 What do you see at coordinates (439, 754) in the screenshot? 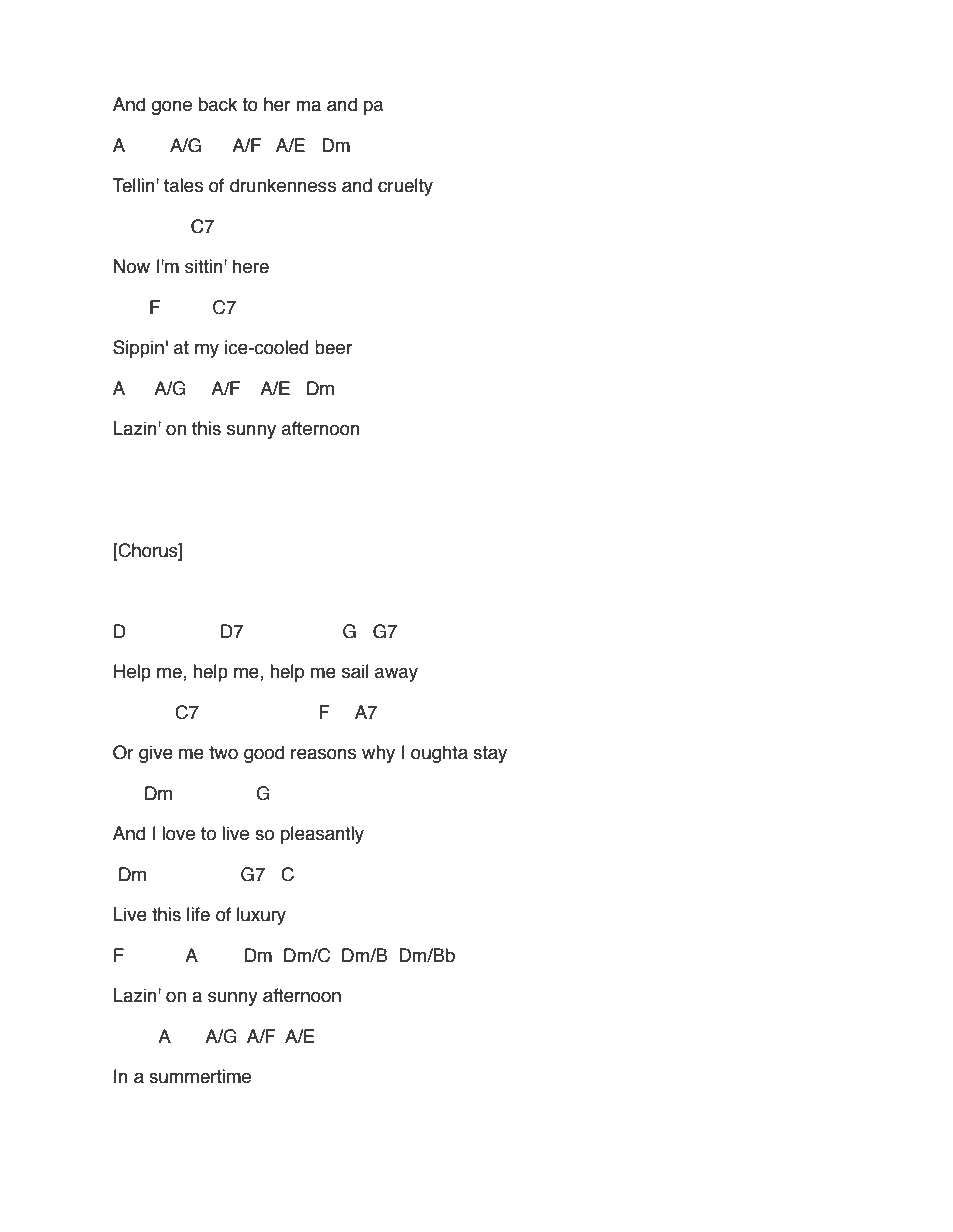
I see `oughta` at bounding box center [439, 754].
